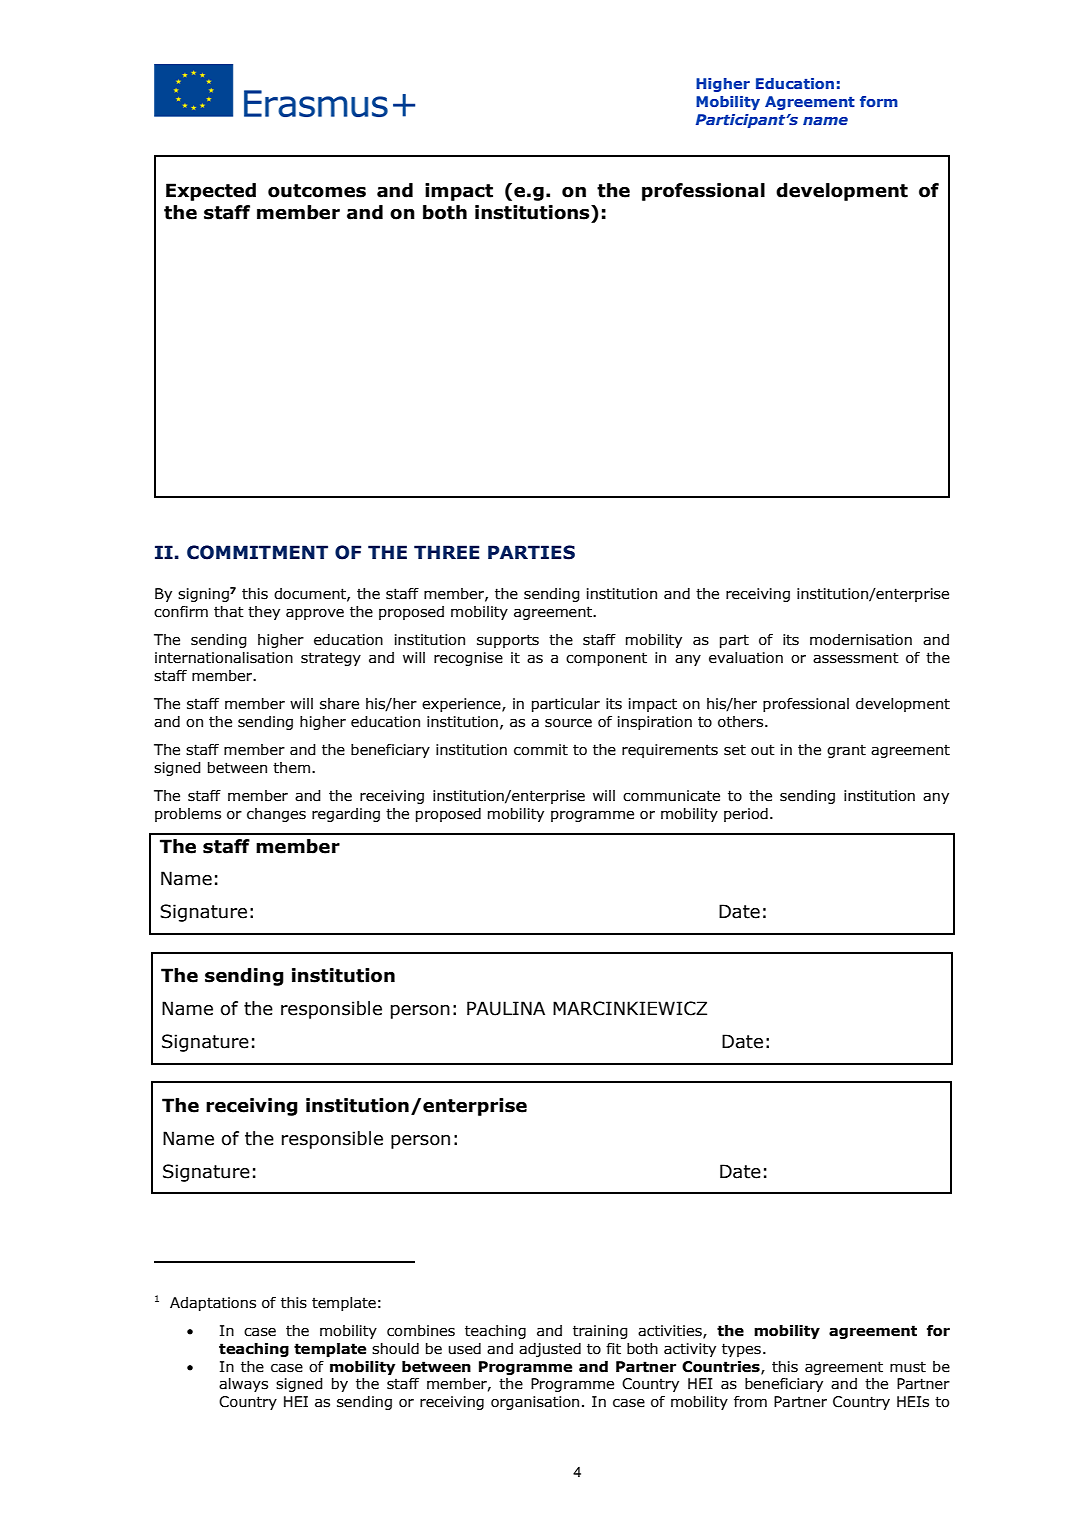 The height and width of the page is (1525, 1078). What do you see at coordinates (447, 552) in the page?
I see `THREE` at bounding box center [447, 552].
